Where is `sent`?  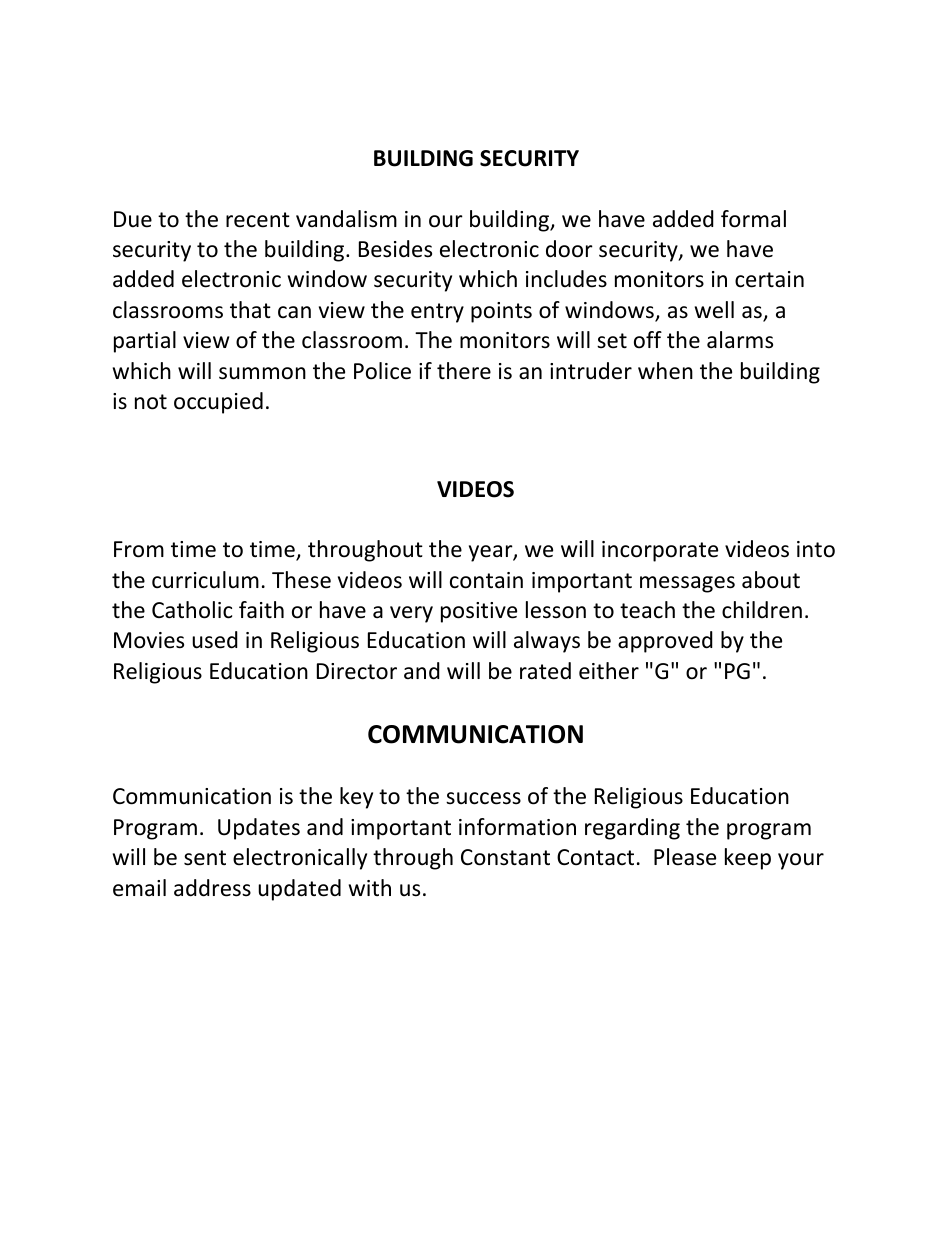
sent is located at coordinates (205, 858).
